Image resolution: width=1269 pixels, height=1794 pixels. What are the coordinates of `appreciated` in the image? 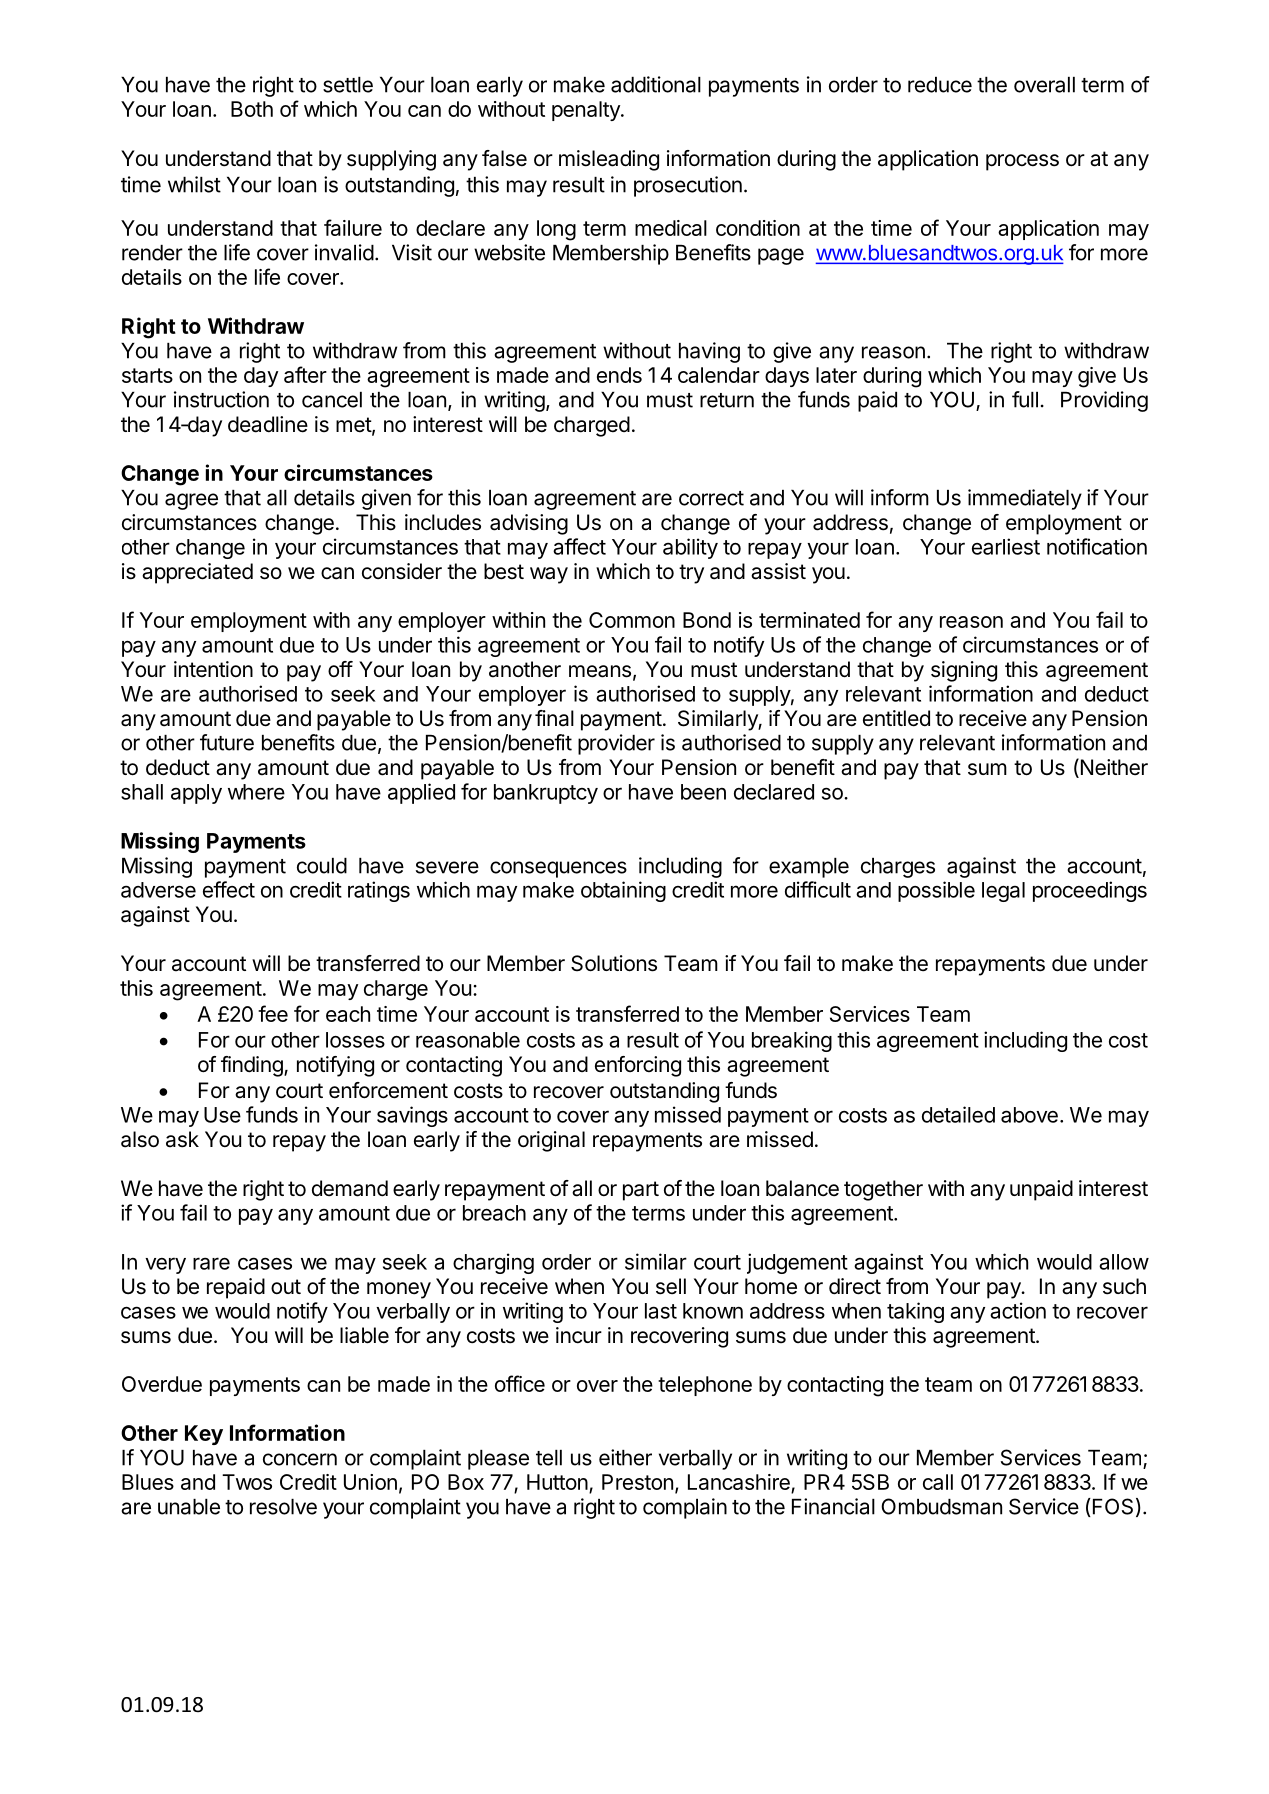 It's located at (197, 573).
